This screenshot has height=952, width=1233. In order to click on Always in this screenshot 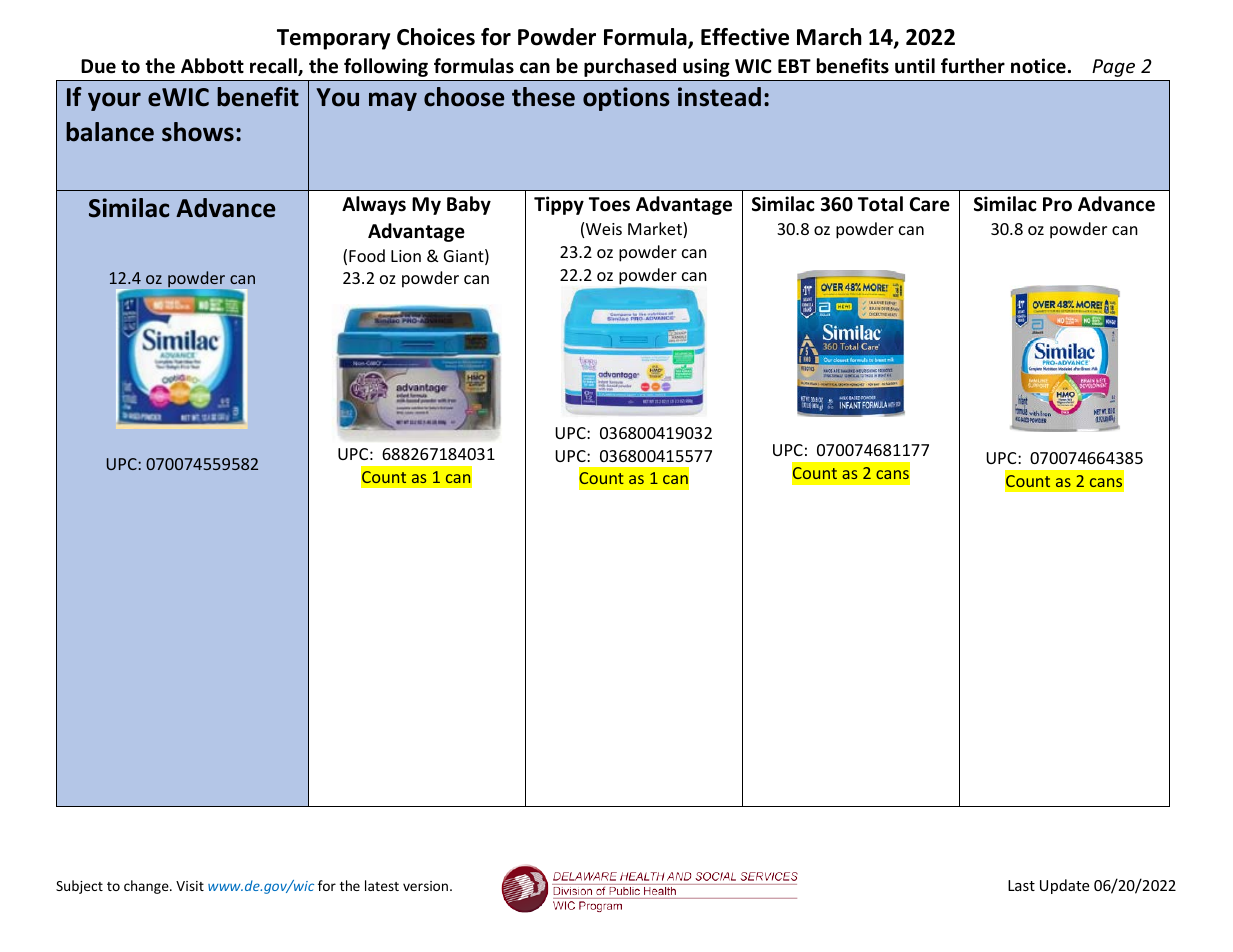, I will do `click(374, 205)`.
